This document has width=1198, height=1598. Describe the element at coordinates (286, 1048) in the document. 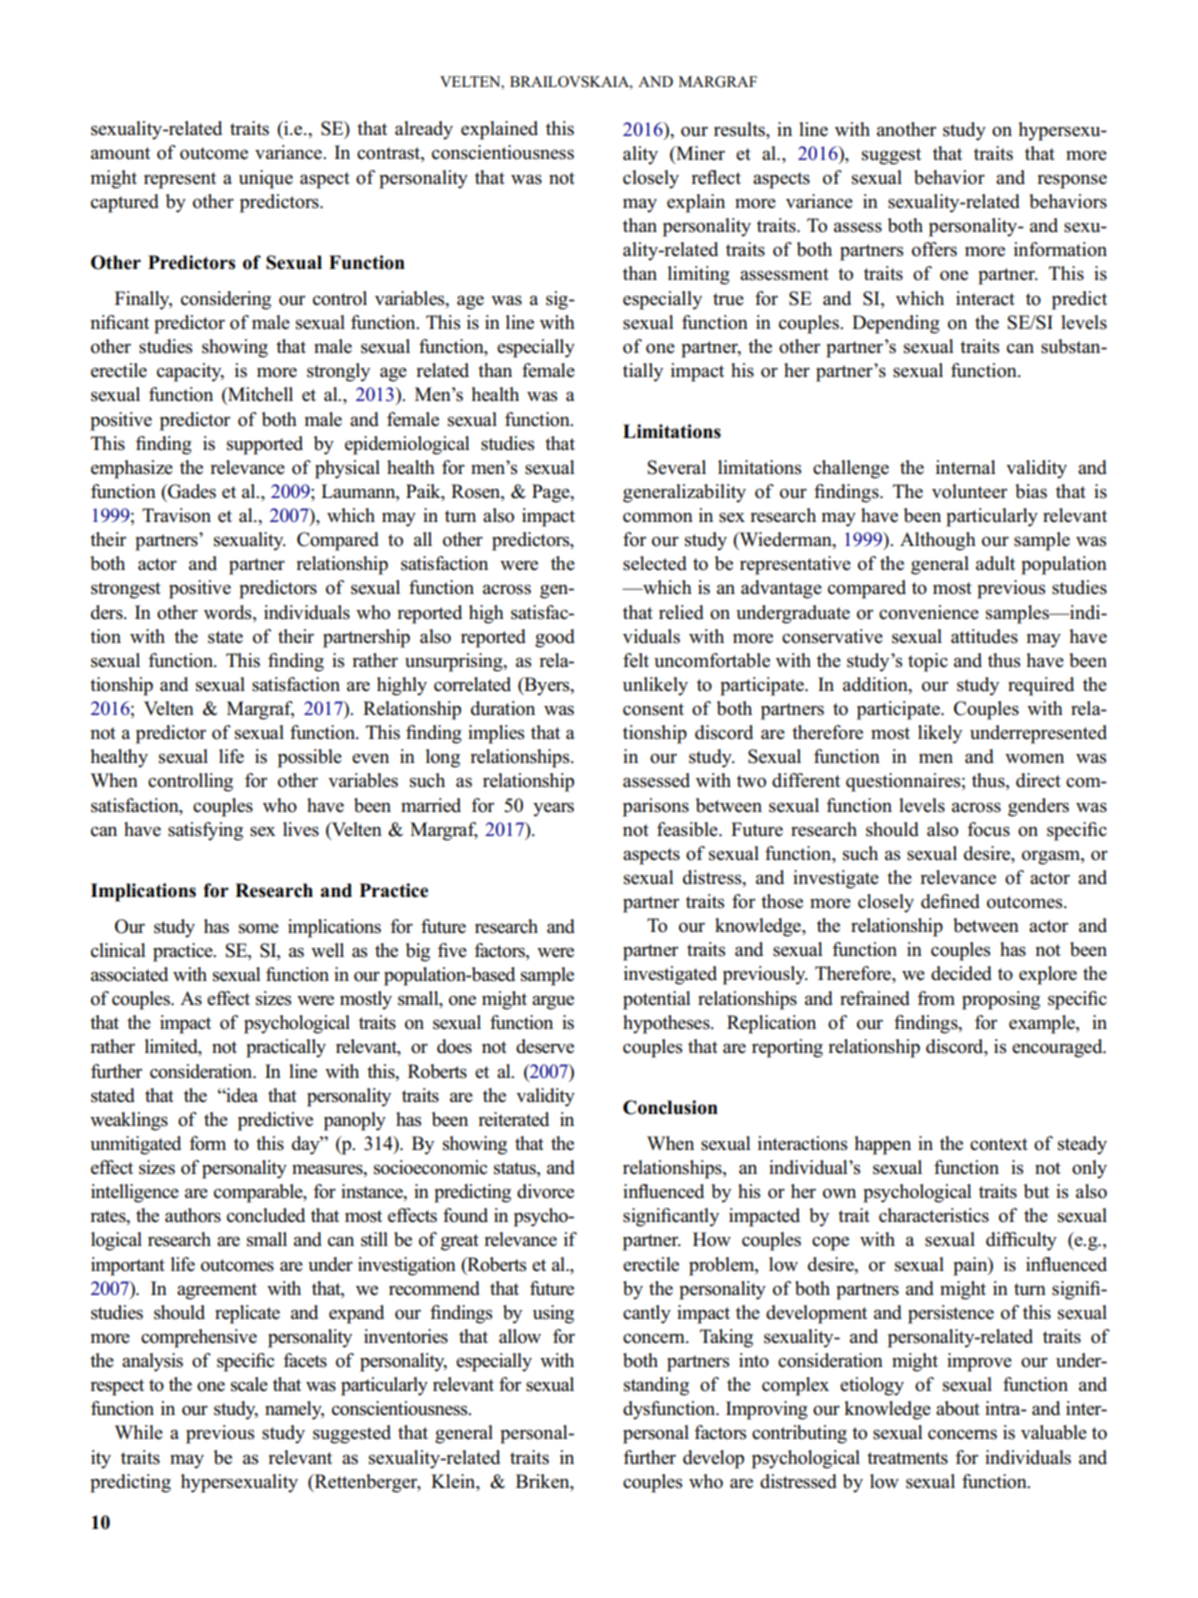

I see `practically` at that location.
